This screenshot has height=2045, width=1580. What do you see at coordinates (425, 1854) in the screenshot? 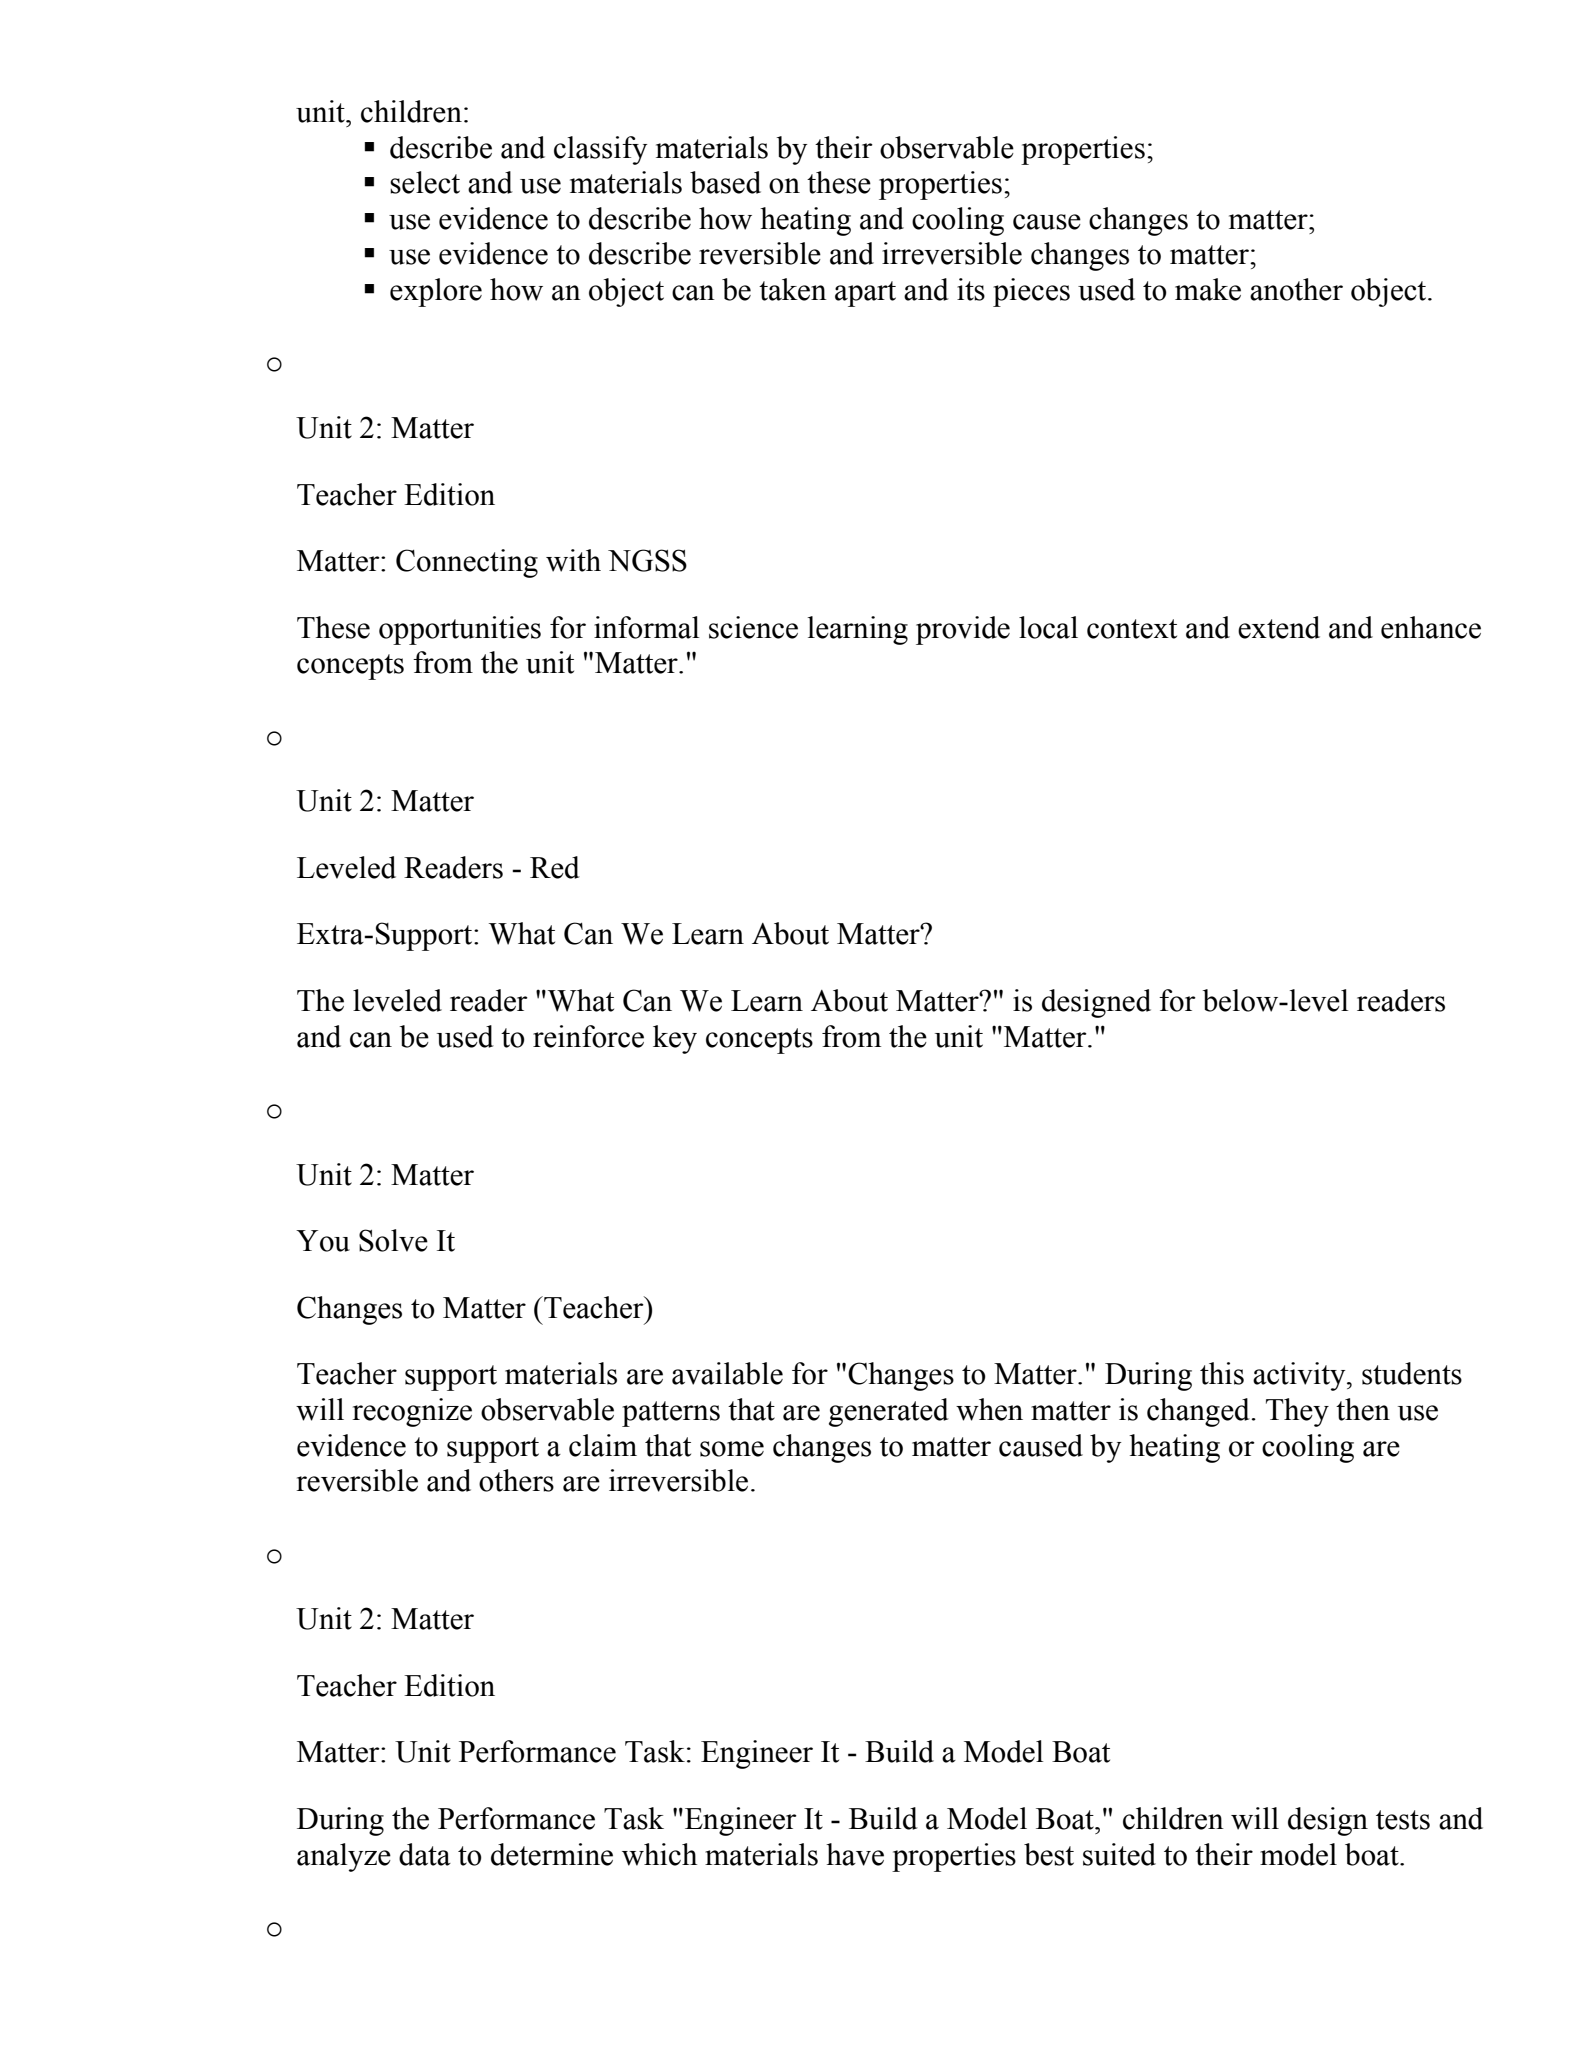
I see `data` at bounding box center [425, 1854].
